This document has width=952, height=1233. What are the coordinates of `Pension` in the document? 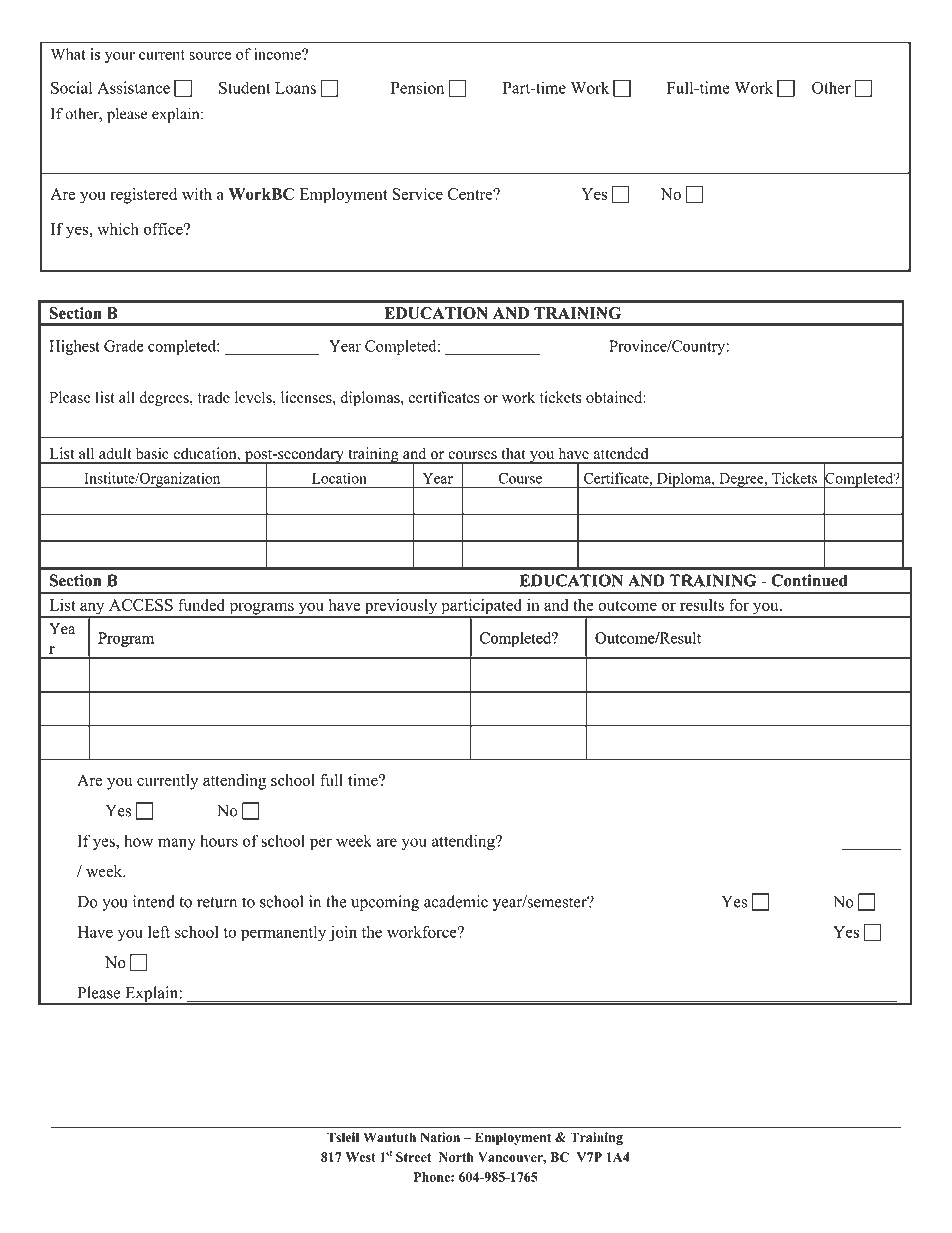 It's located at (417, 87).
